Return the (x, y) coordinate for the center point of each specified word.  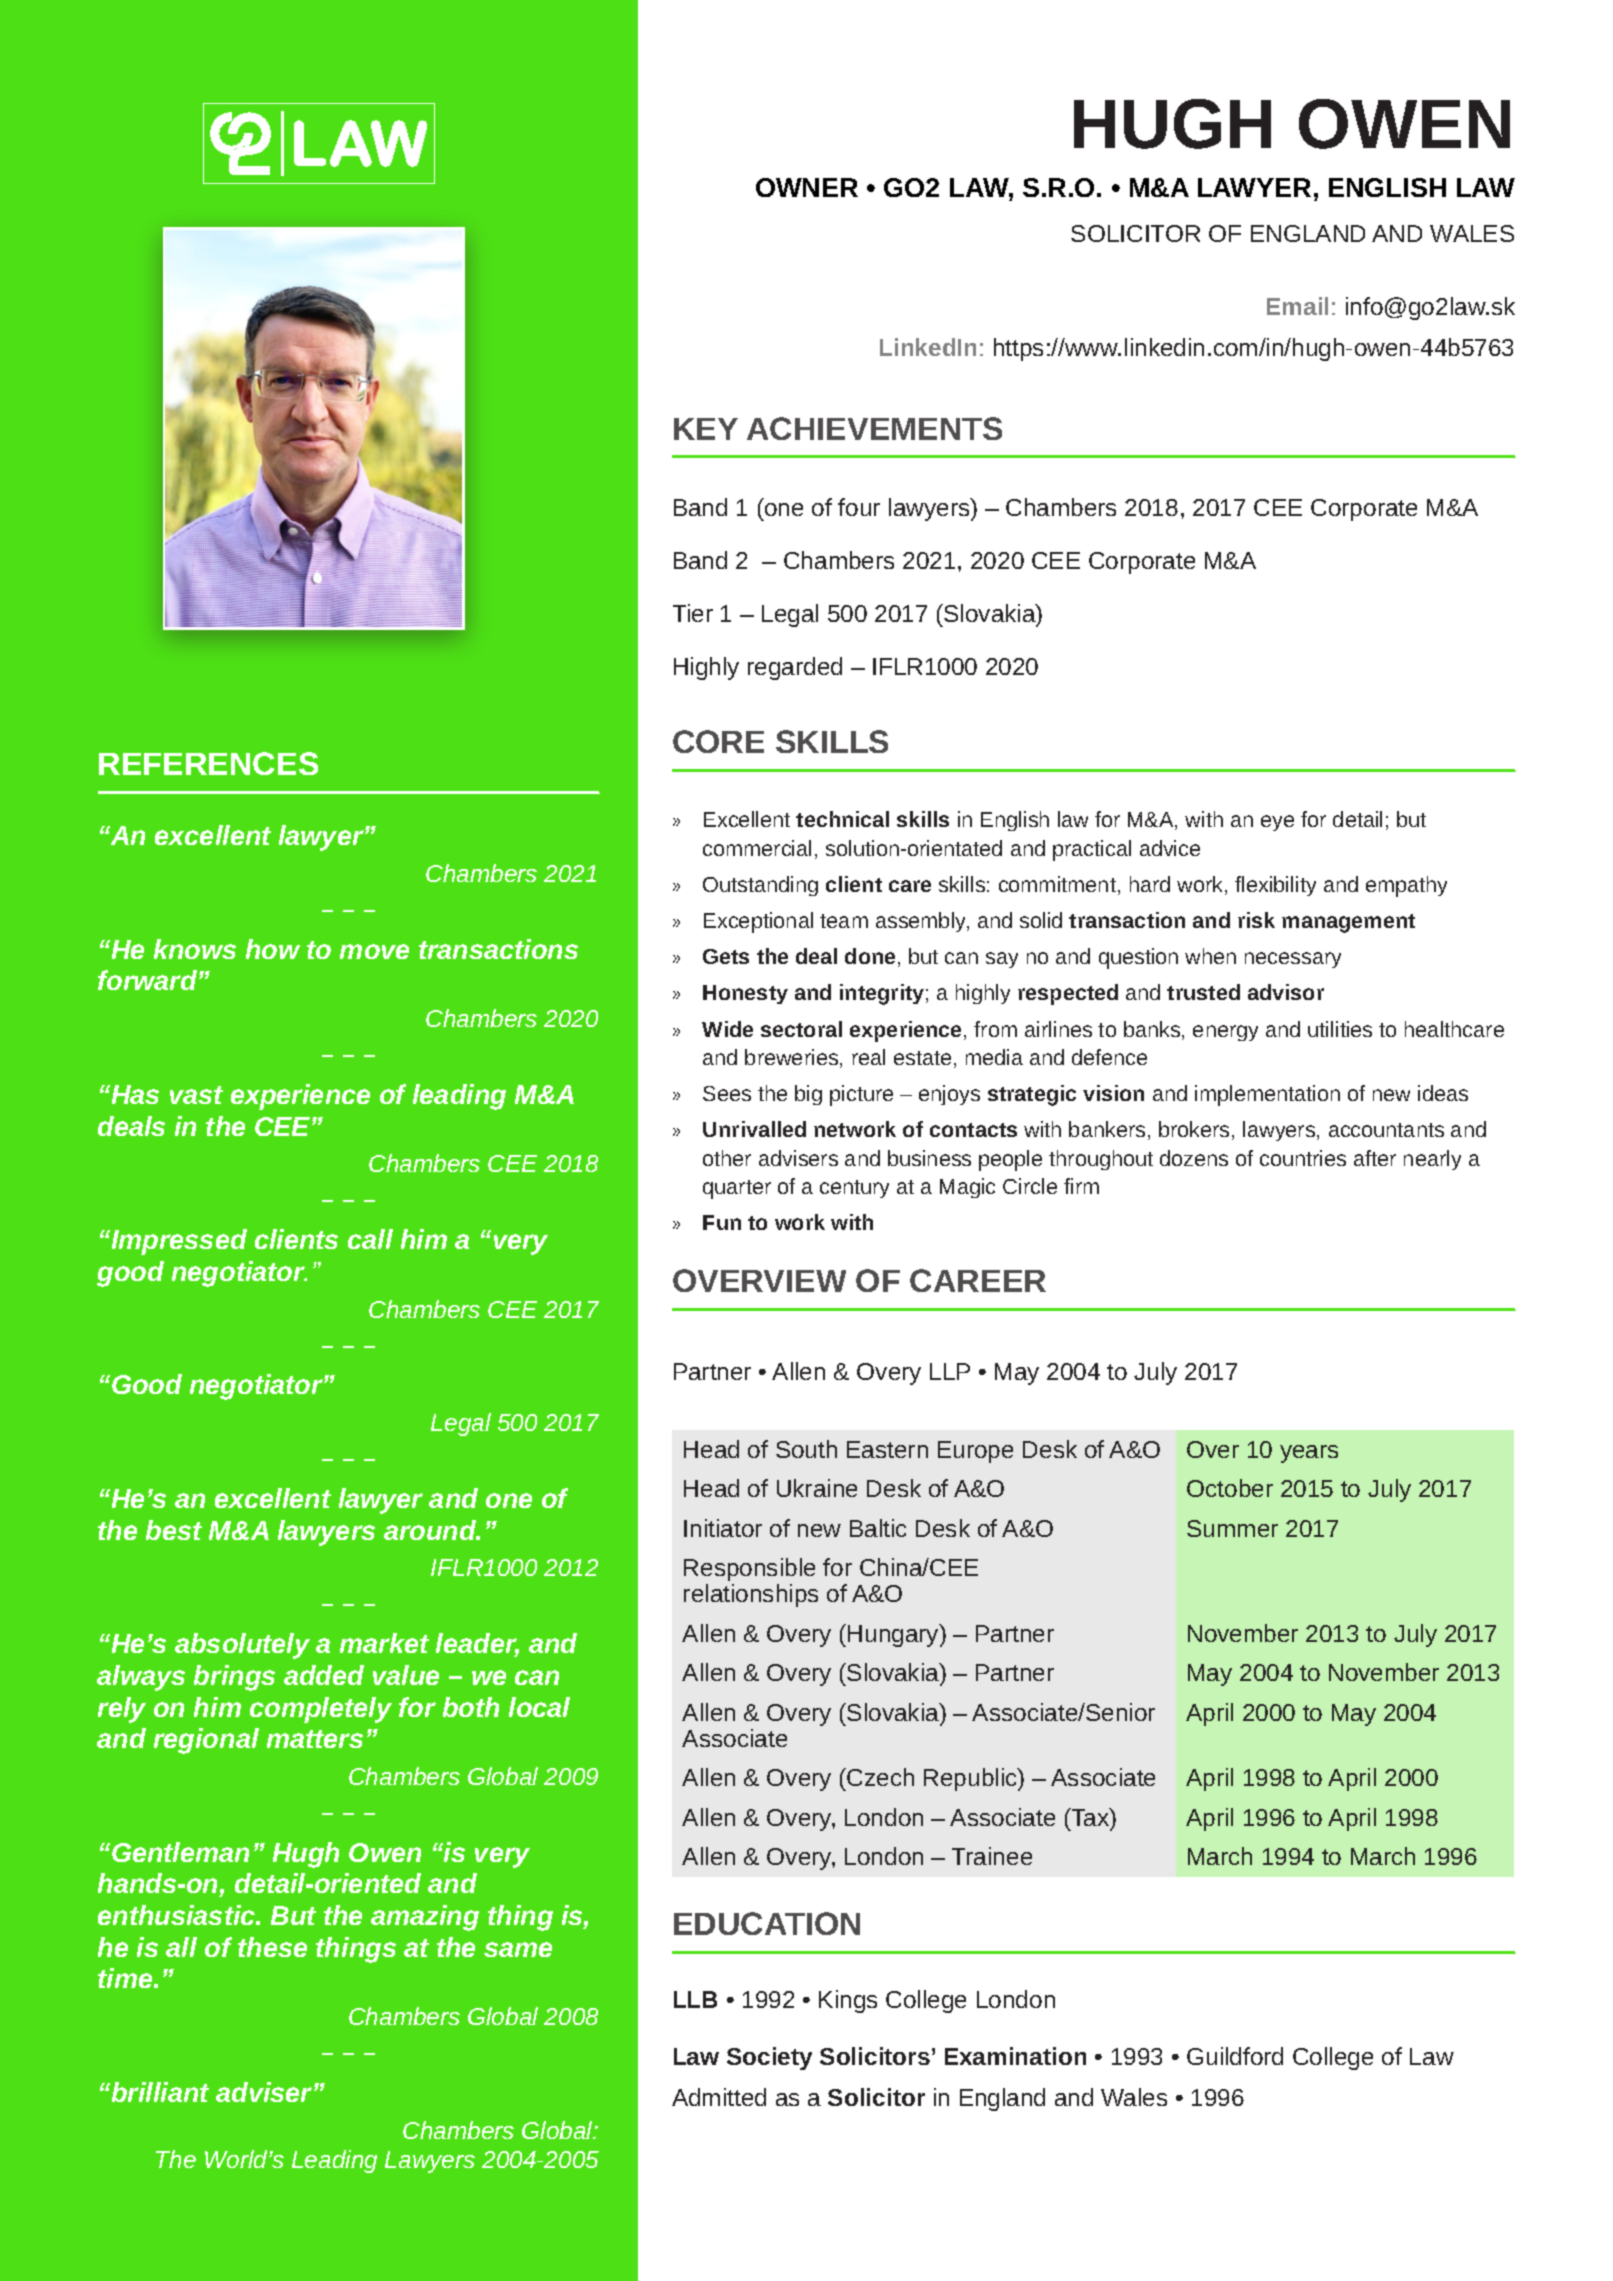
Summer (1232, 1528)
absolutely (242, 1646)
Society (769, 2058)
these (272, 1947)
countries (1303, 1158)
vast (196, 1095)
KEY (706, 429)
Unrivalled (754, 1129)
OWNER (807, 187)
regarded (795, 668)
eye (1277, 823)
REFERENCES (208, 763)
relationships (751, 1595)
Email (1297, 306)
